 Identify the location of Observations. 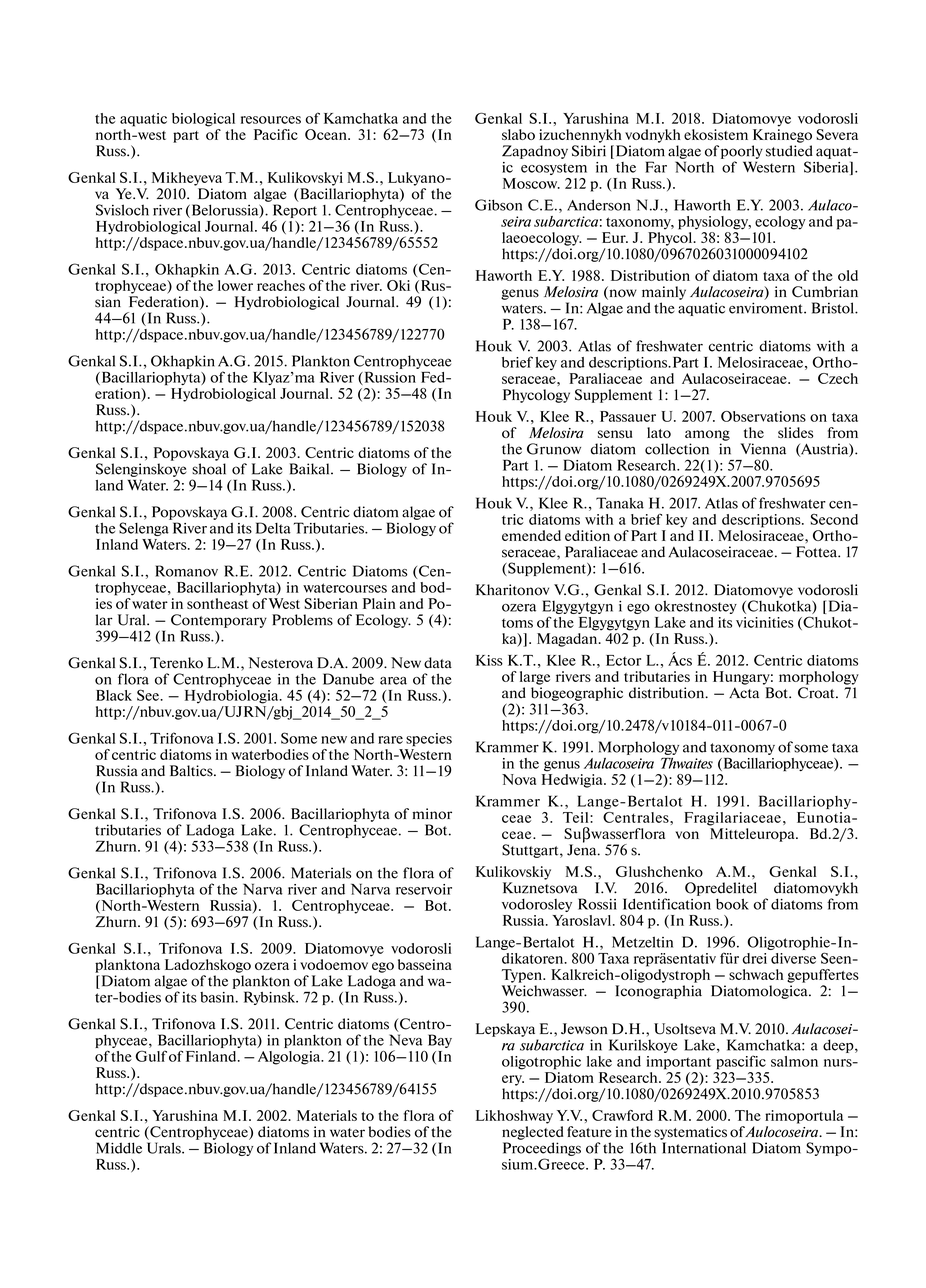
(763, 416).
